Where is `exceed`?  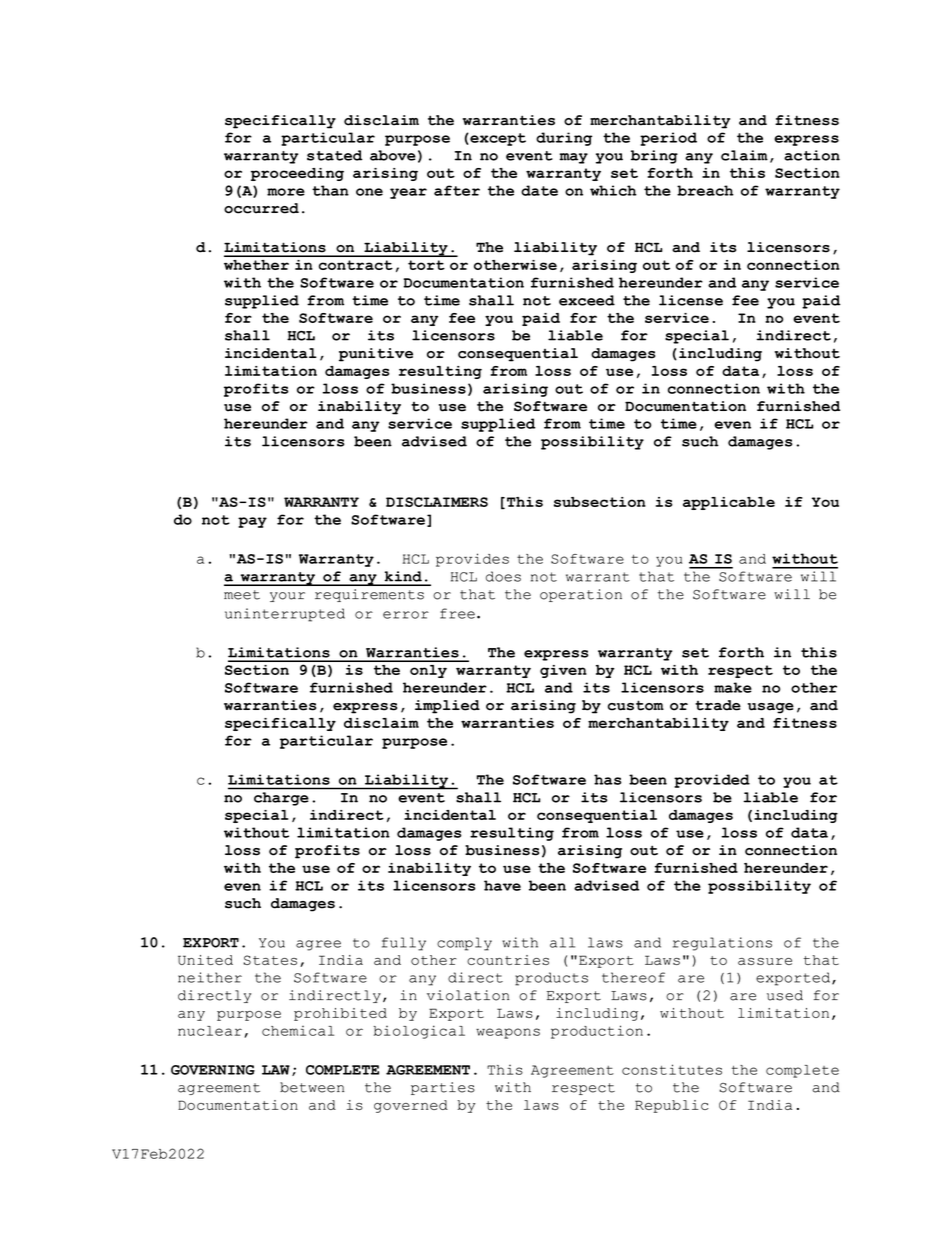 exceed is located at coordinates (587, 300).
